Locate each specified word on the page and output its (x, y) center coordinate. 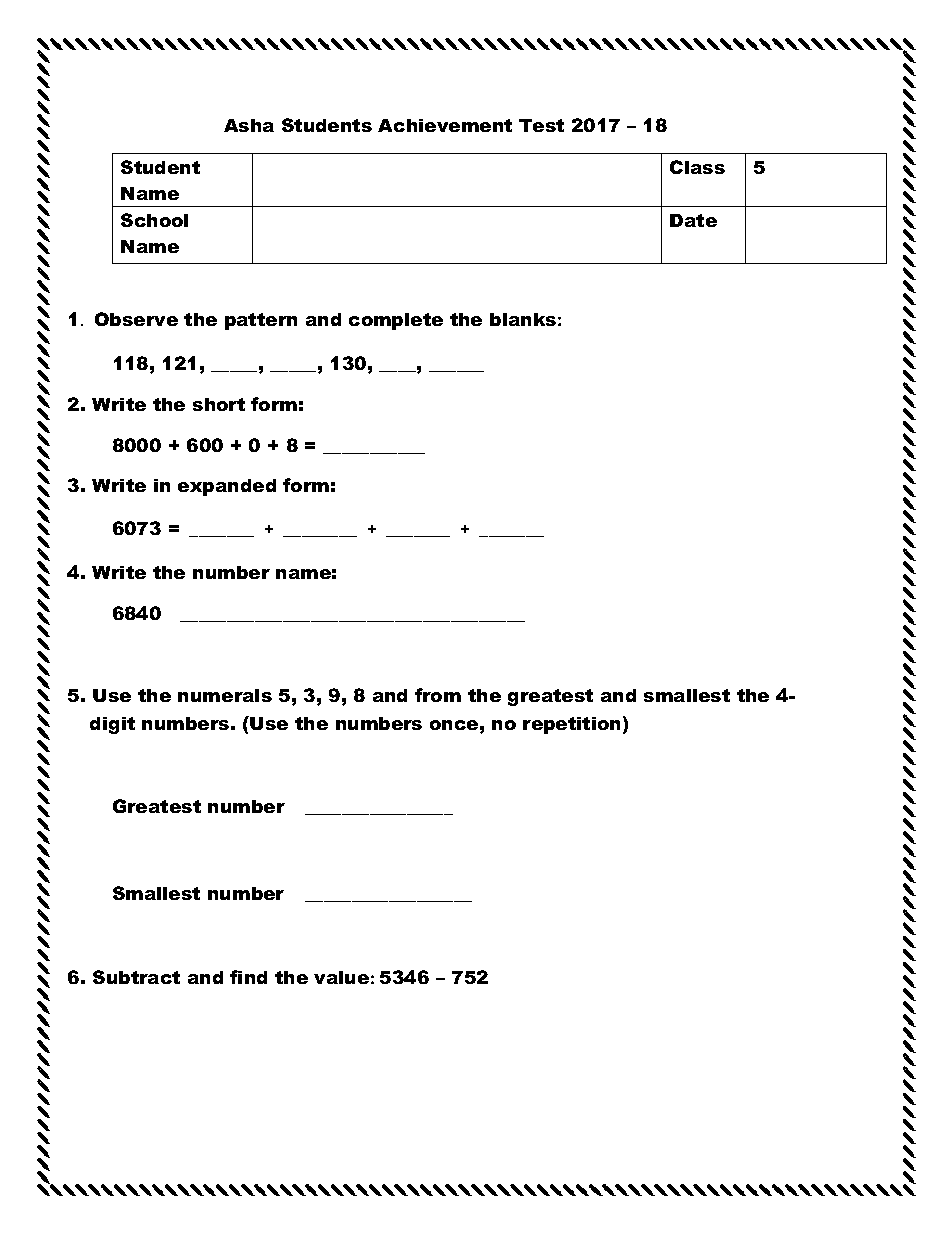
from (438, 695)
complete (396, 321)
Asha (249, 125)
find (248, 977)
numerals (225, 695)
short (219, 404)
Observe (136, 319)
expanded (227, 487)
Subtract (136, 977)
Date (693, 220)
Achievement (445, 125)
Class (697, 167)
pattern (261, 321)
